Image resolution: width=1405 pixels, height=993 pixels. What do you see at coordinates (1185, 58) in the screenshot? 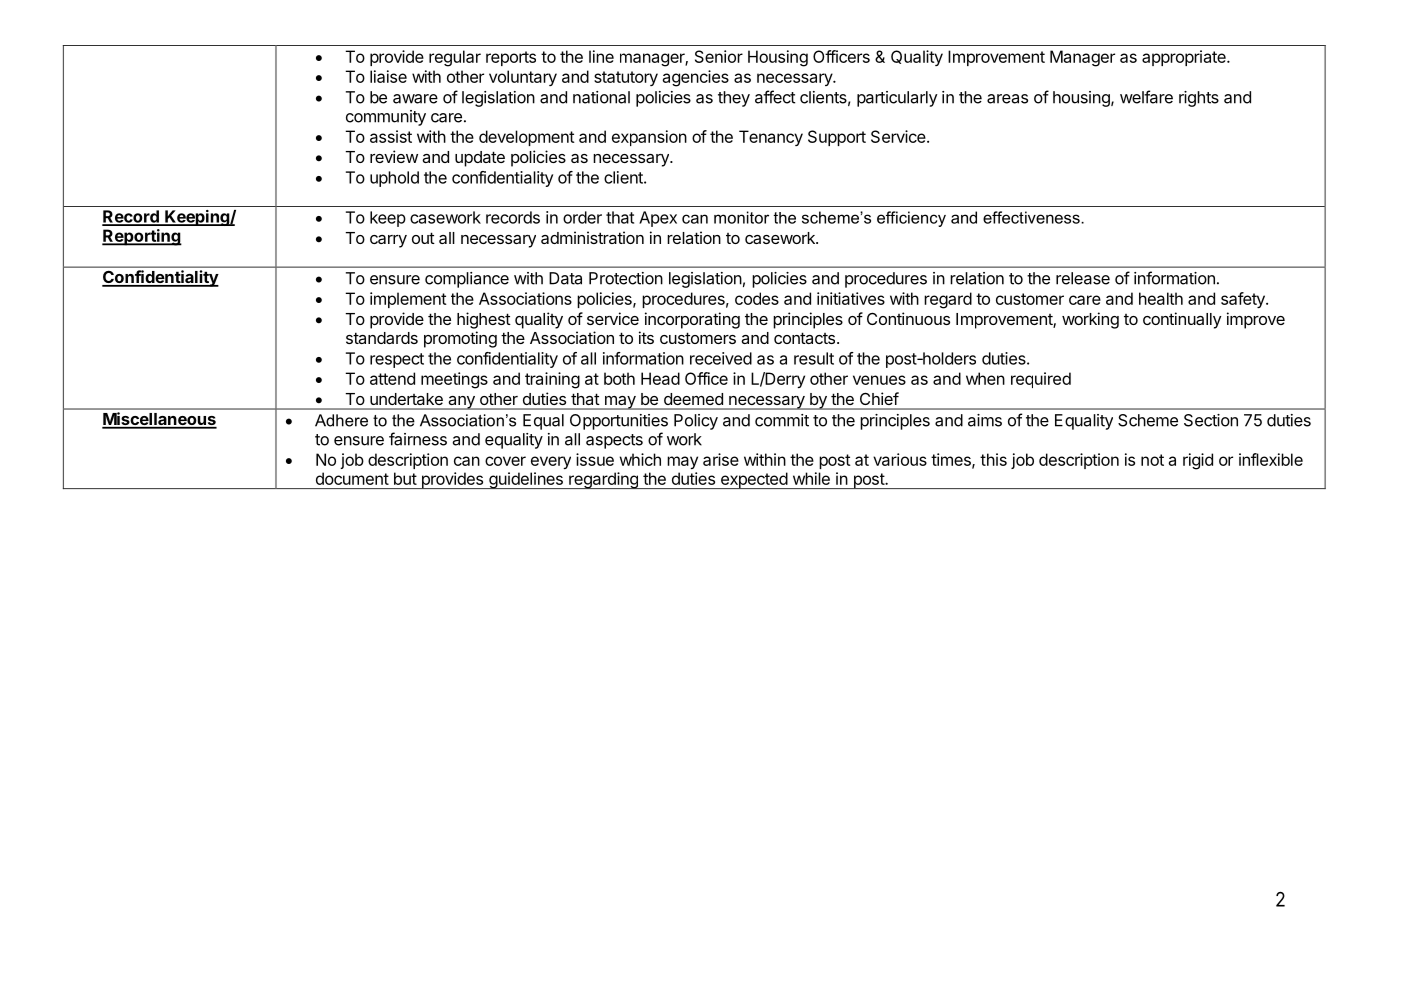
I see `appropriate` at bounding box center [1185, 58].
